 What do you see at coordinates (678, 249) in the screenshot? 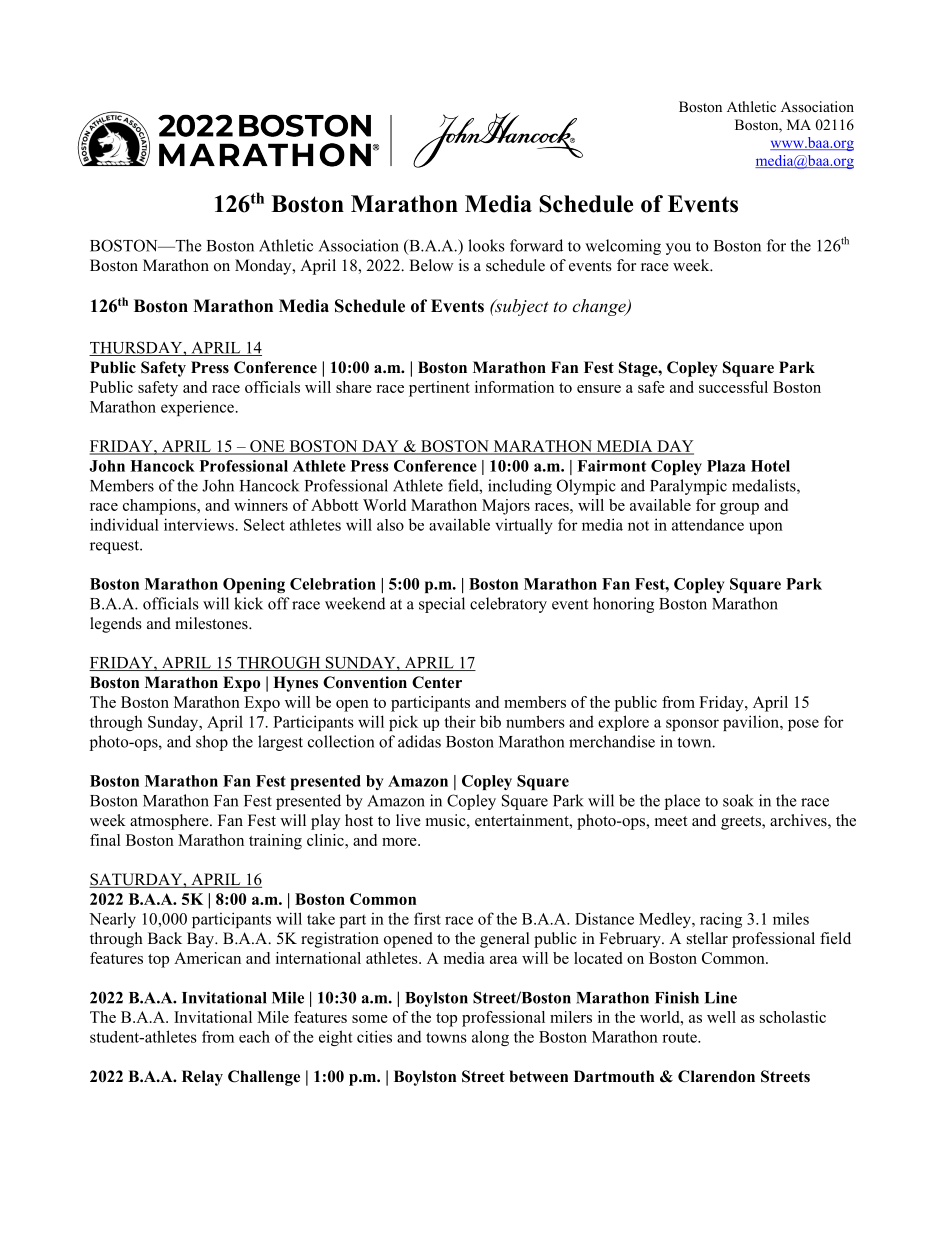
I see `you` at bounding box center [678, 249].
